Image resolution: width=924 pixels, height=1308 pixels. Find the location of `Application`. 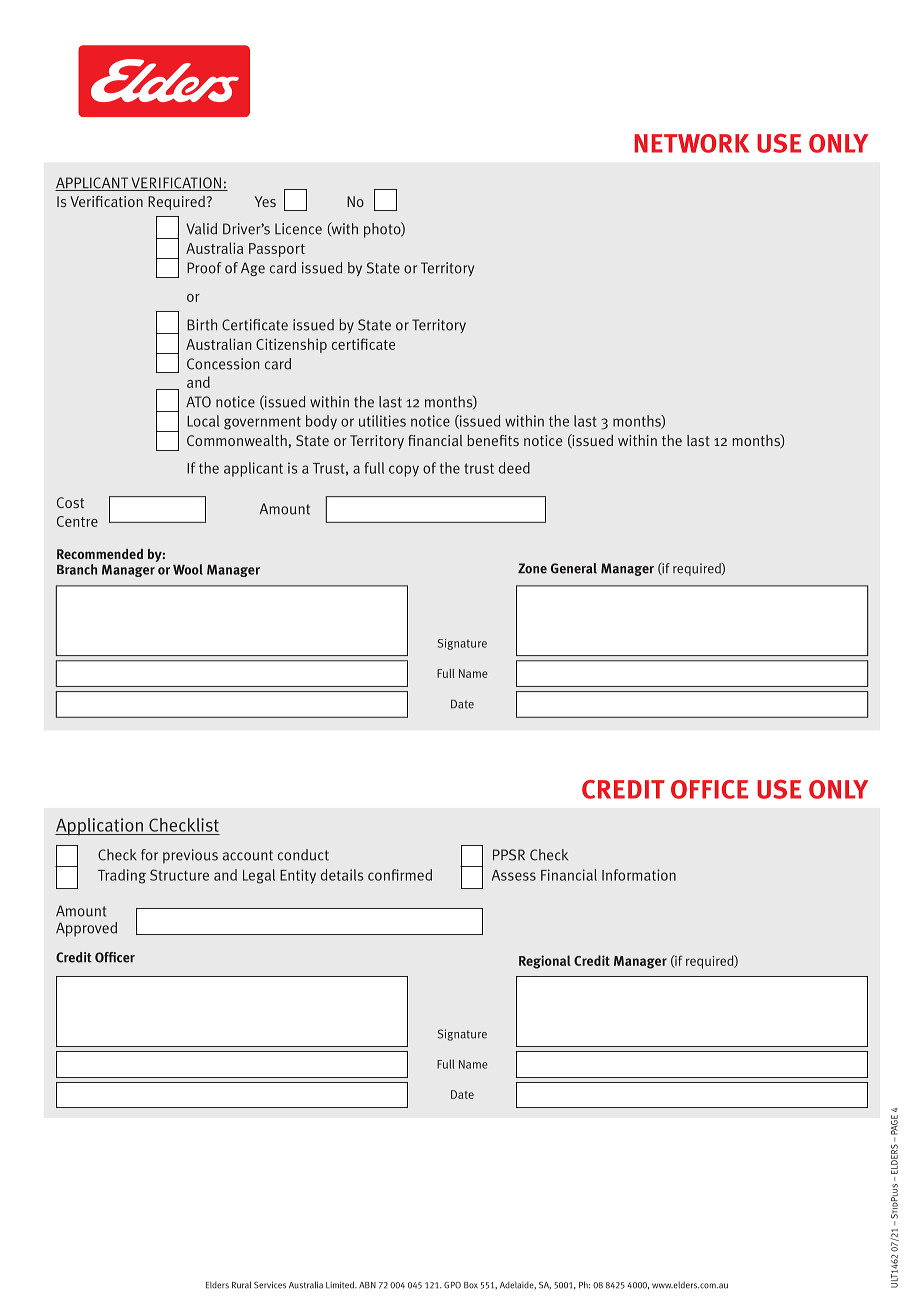

Application is located at coordinates (100, 827).
